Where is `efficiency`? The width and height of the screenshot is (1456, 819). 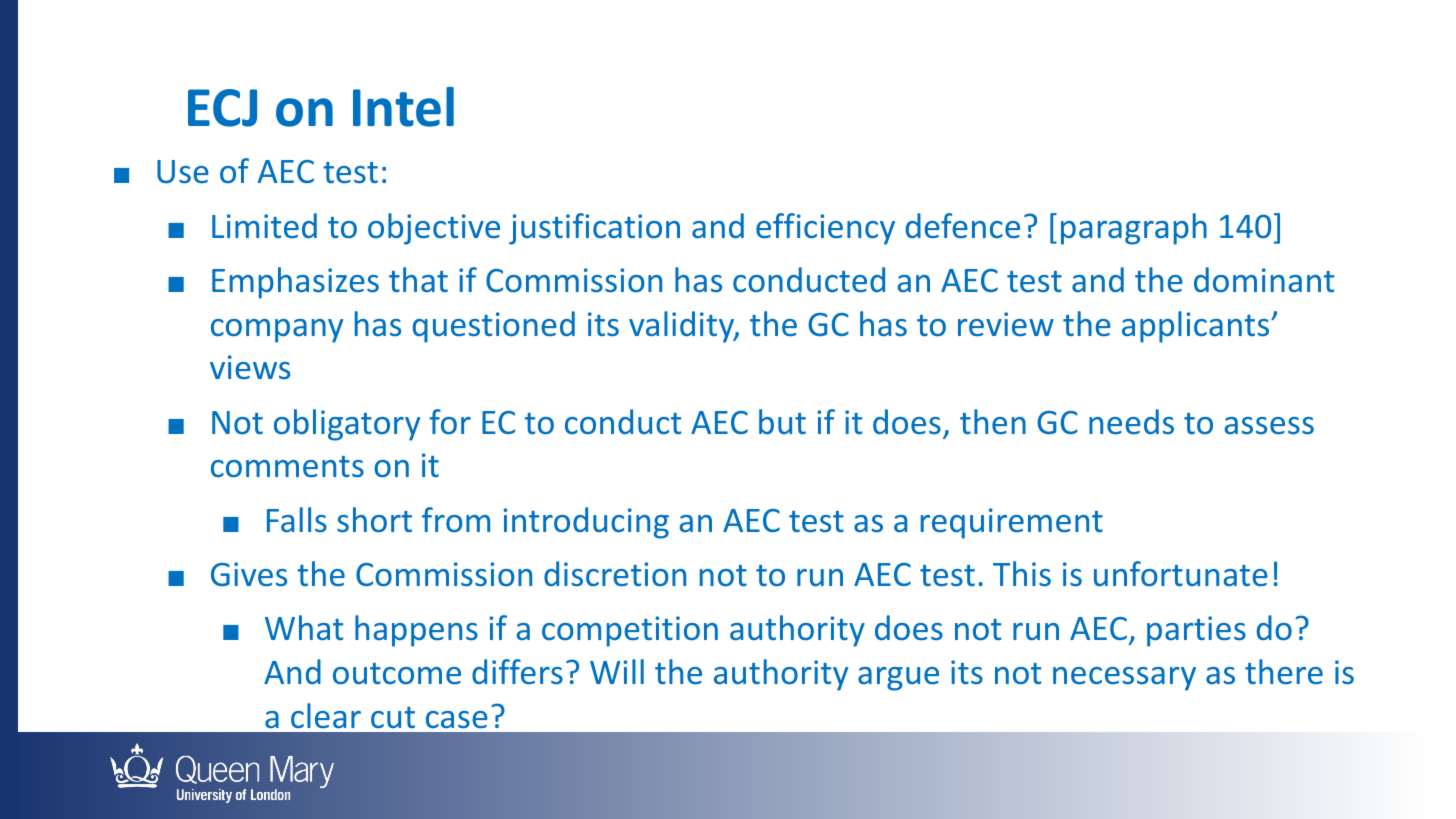
efficiency is located at coordinates (825, 229).
